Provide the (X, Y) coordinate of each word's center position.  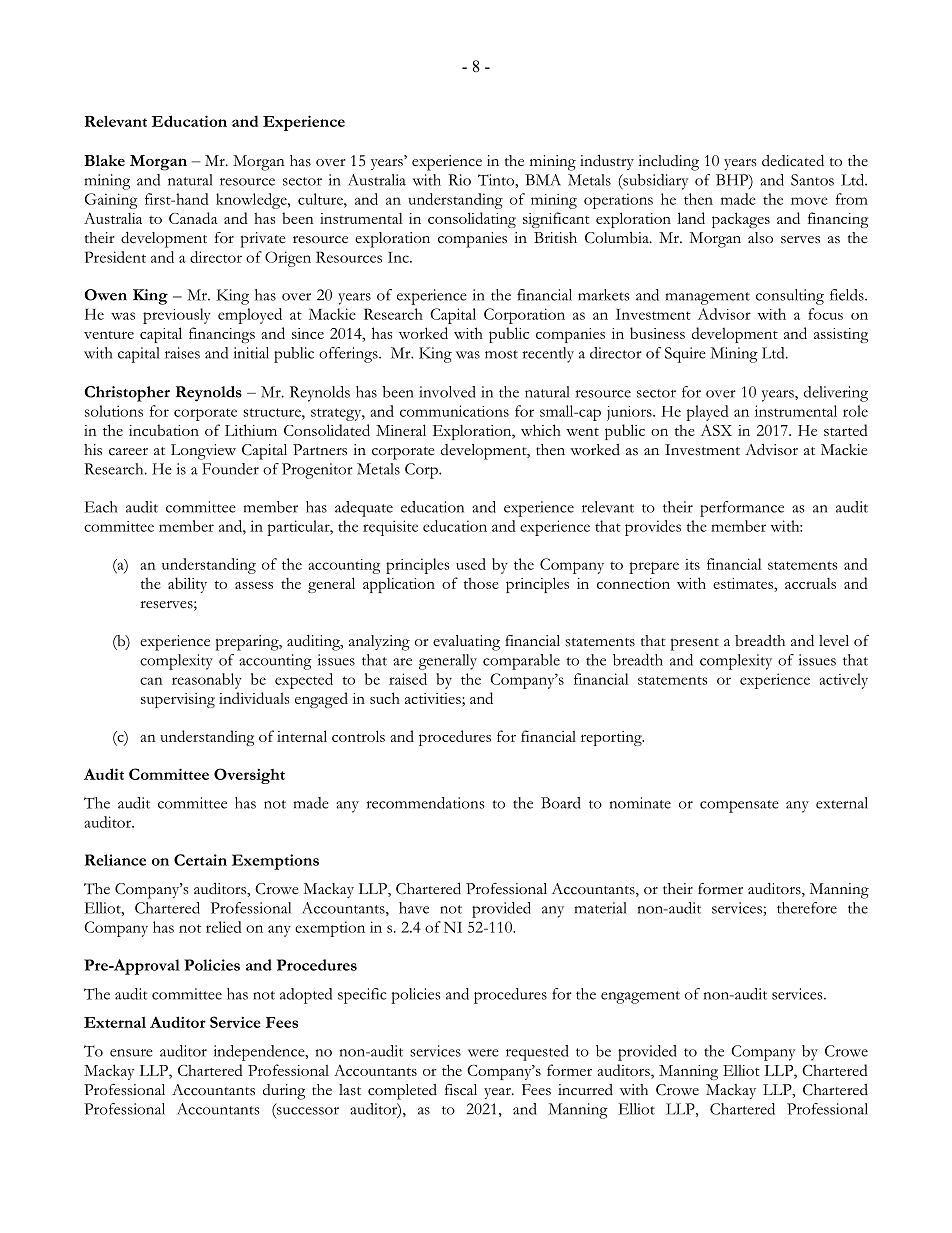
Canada (193, 218)
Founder (230, 469)
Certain (200, 860)
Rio (459, 180)
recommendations (425, 803)
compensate (739, 806)
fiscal (461, 1090)
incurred (585, 1090)
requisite (390, 528)
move (809, 201)
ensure (131, 1053)
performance (742, 509)
